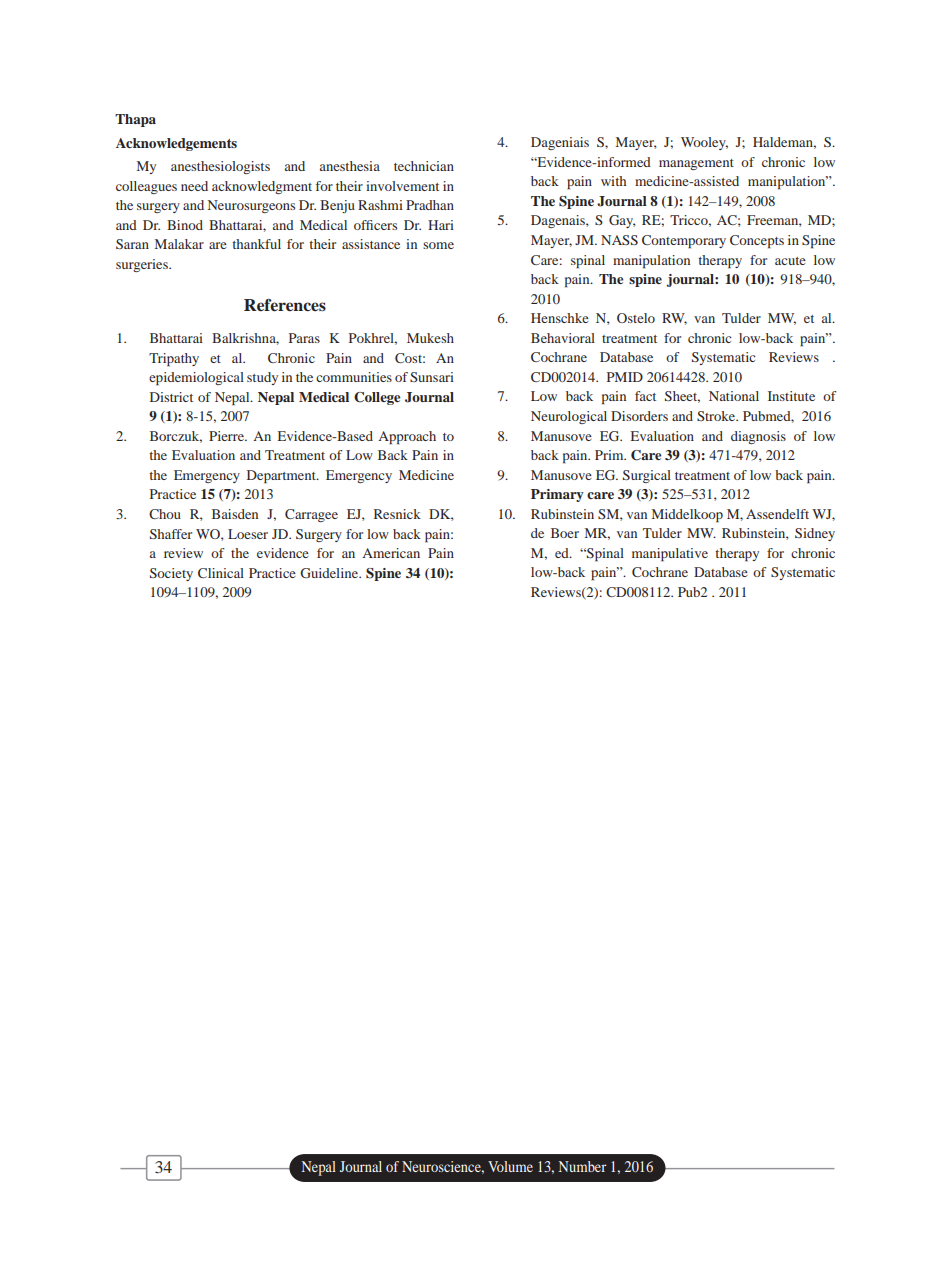 The height and width of the page is (1270, 952). What do you see at coordinates (815, 534) in the page?
I see `Sidney` at bounding box center [815, 534].
